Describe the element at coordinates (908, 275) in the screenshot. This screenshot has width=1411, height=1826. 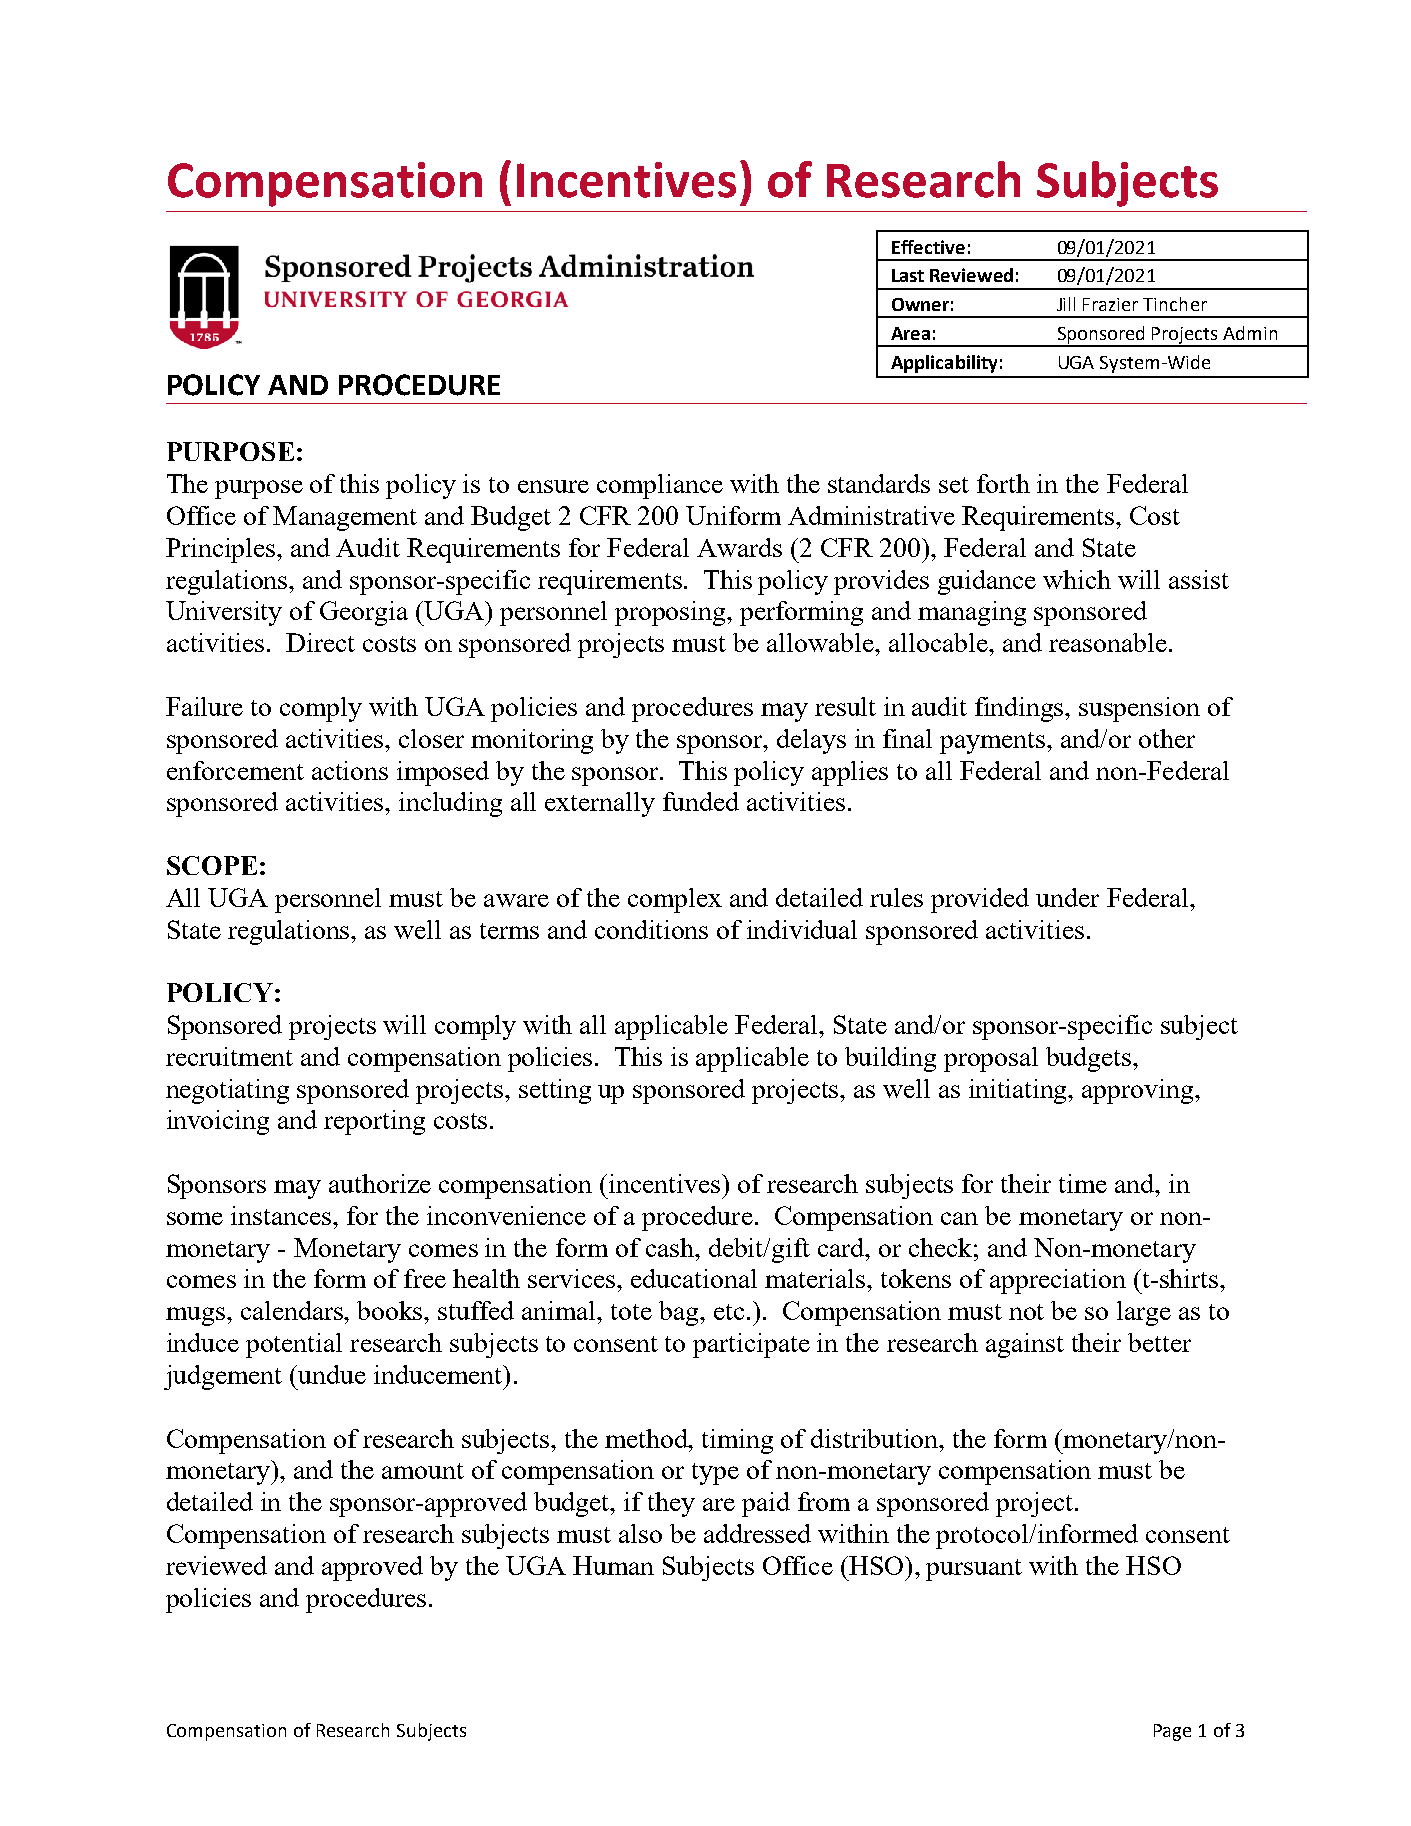
I see `Last` at that location.
